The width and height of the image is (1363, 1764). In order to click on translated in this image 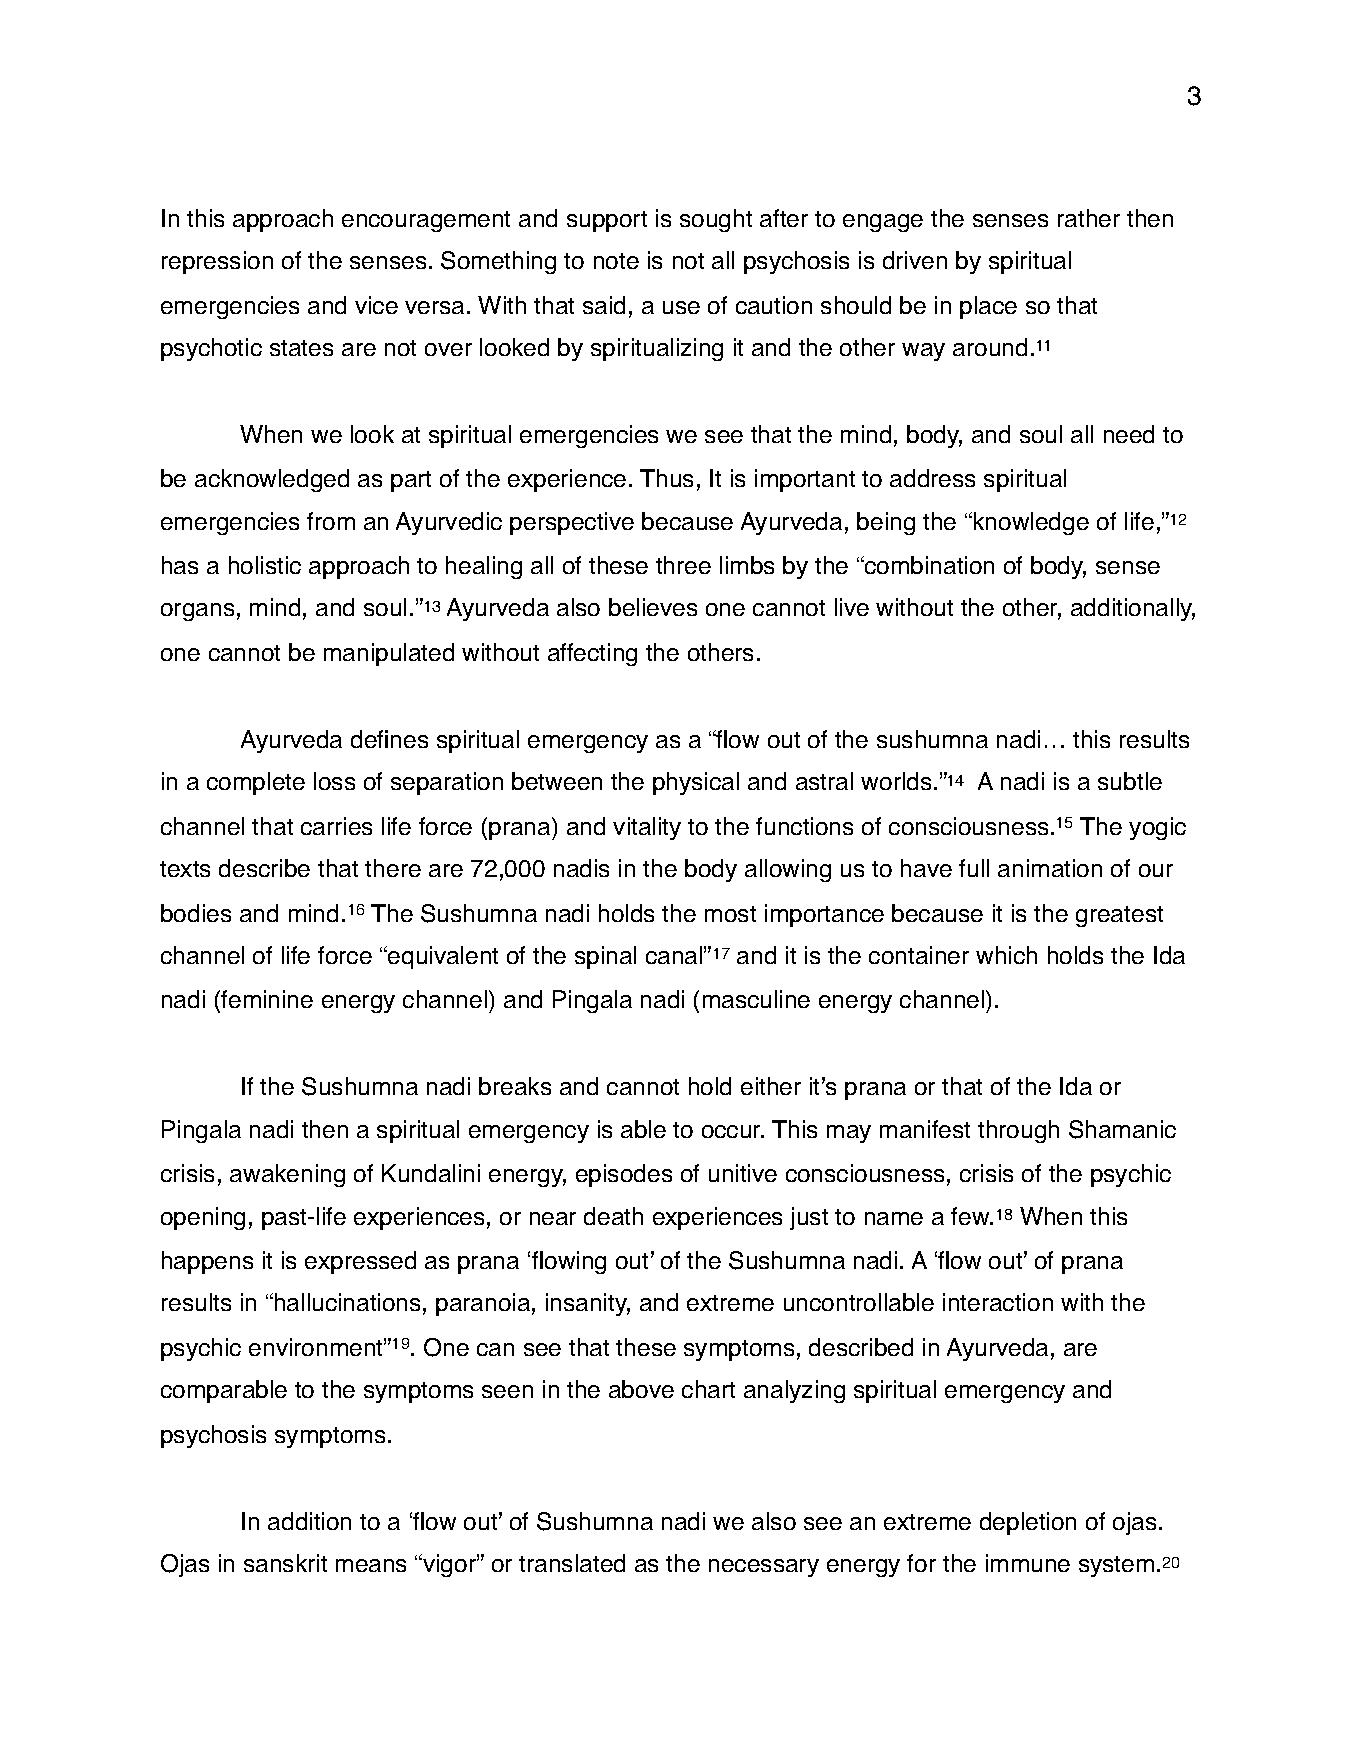, I will do `click(572, 1563)`.
